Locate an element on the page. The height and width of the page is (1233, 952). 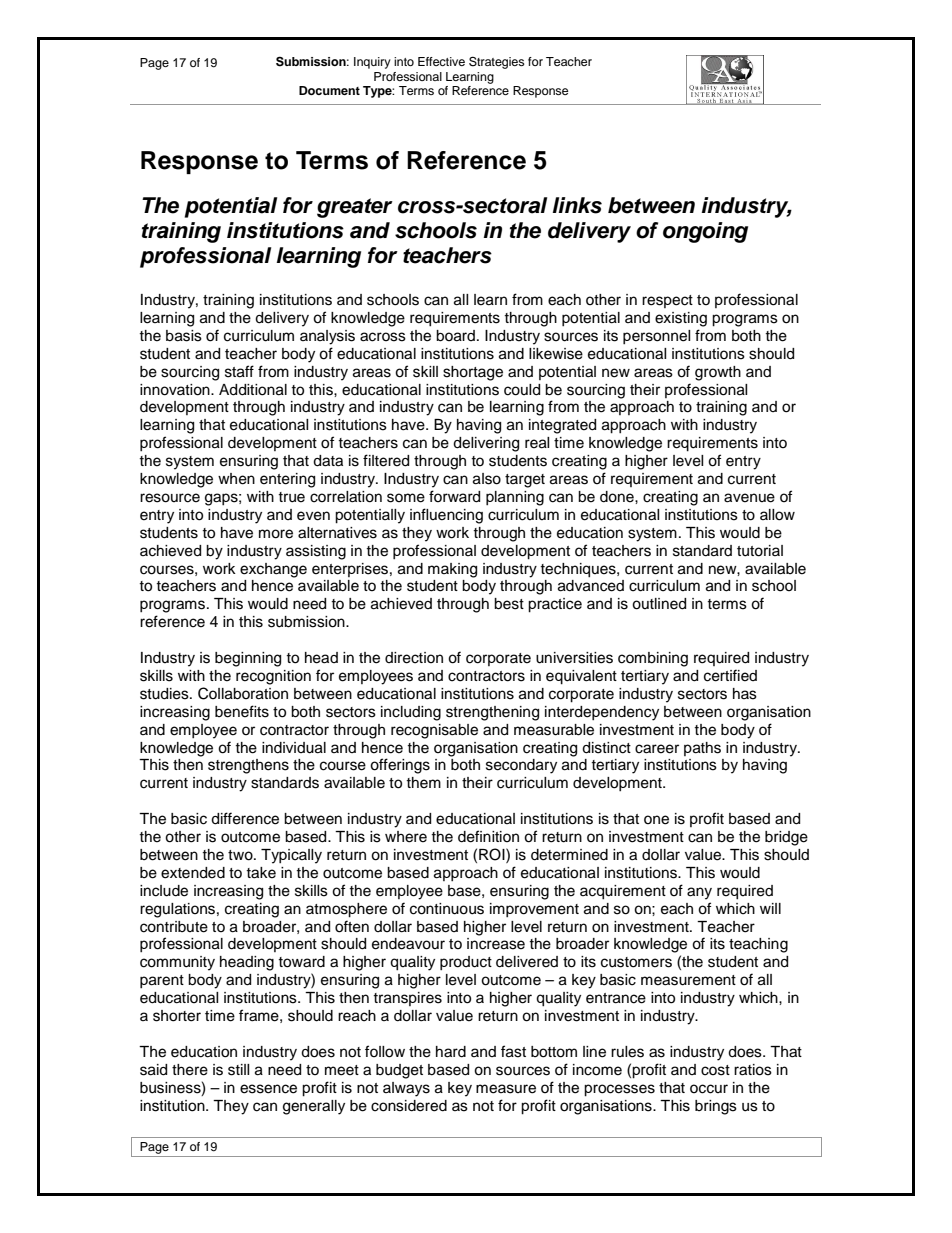
Document is located at coordinates (329, 90).
